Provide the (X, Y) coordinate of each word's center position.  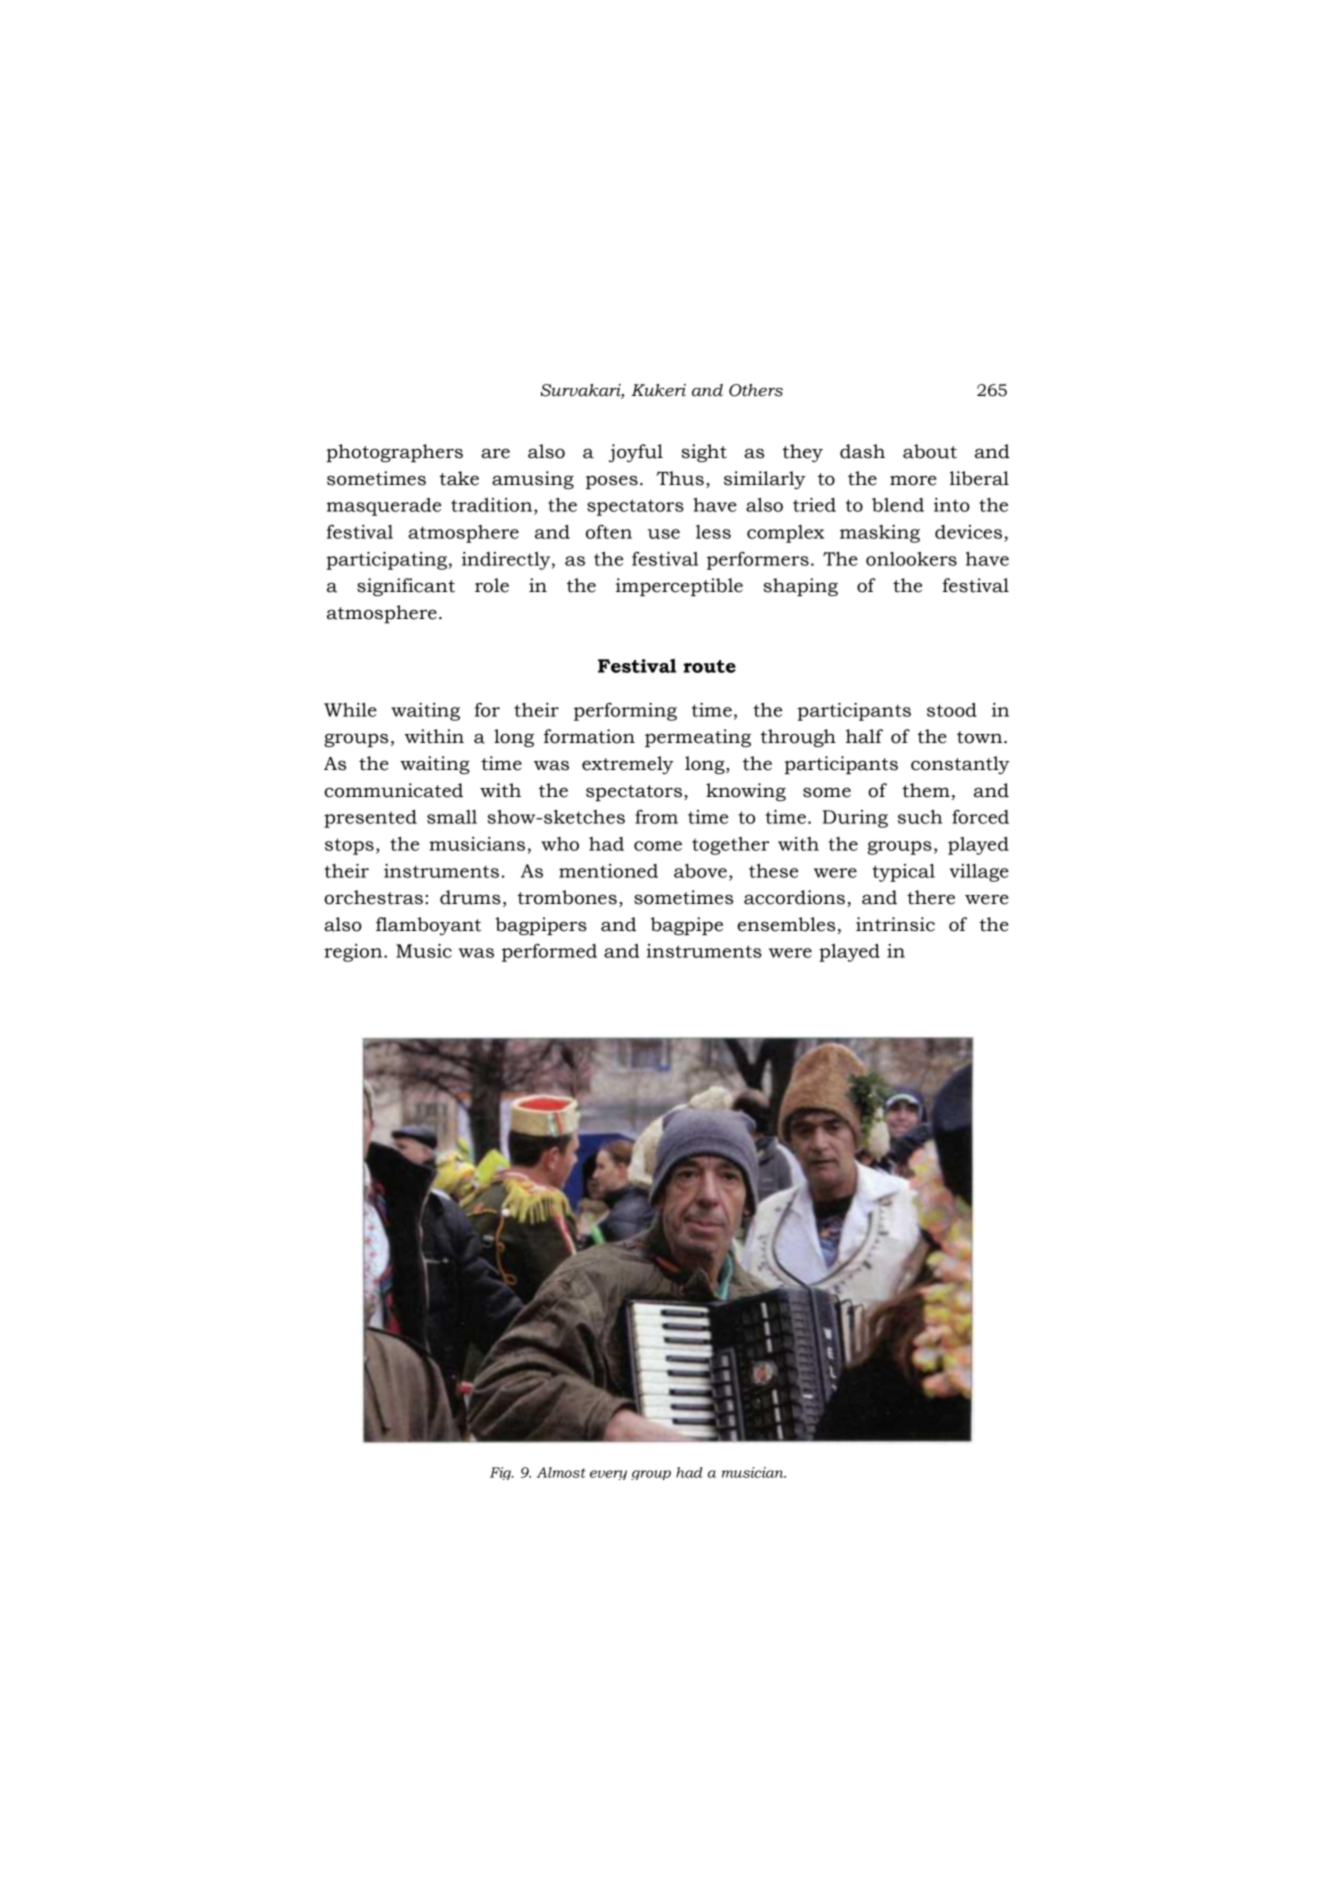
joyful (636, 453)
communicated (393, 790)
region (354, 953)
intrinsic (895, 924)
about (930, 451)
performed (549, 953)
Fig (501, 1473)
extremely (628, 765)
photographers (394, 453)
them (926, 790)
